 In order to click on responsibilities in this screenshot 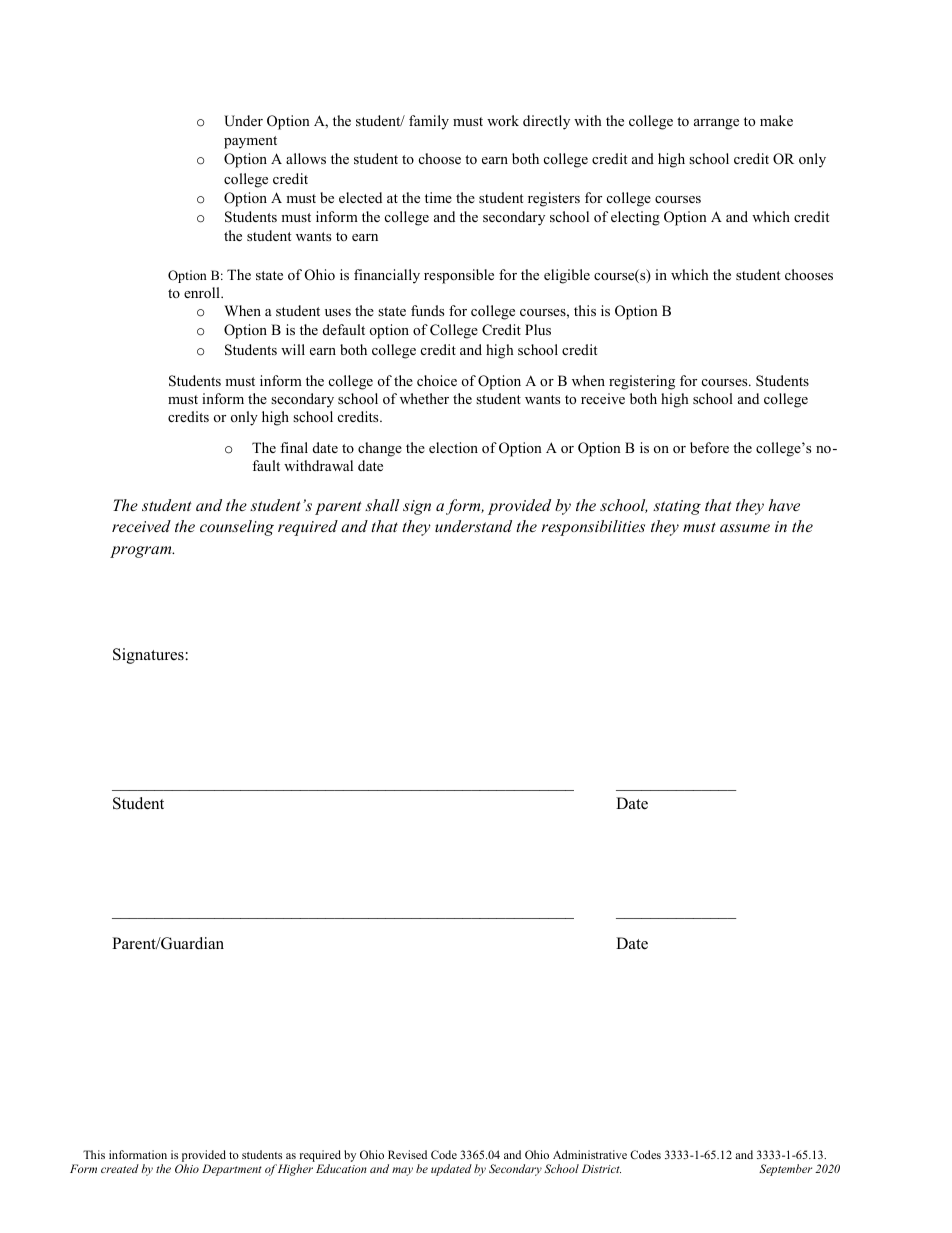, I will do `click(593, 528)`.
